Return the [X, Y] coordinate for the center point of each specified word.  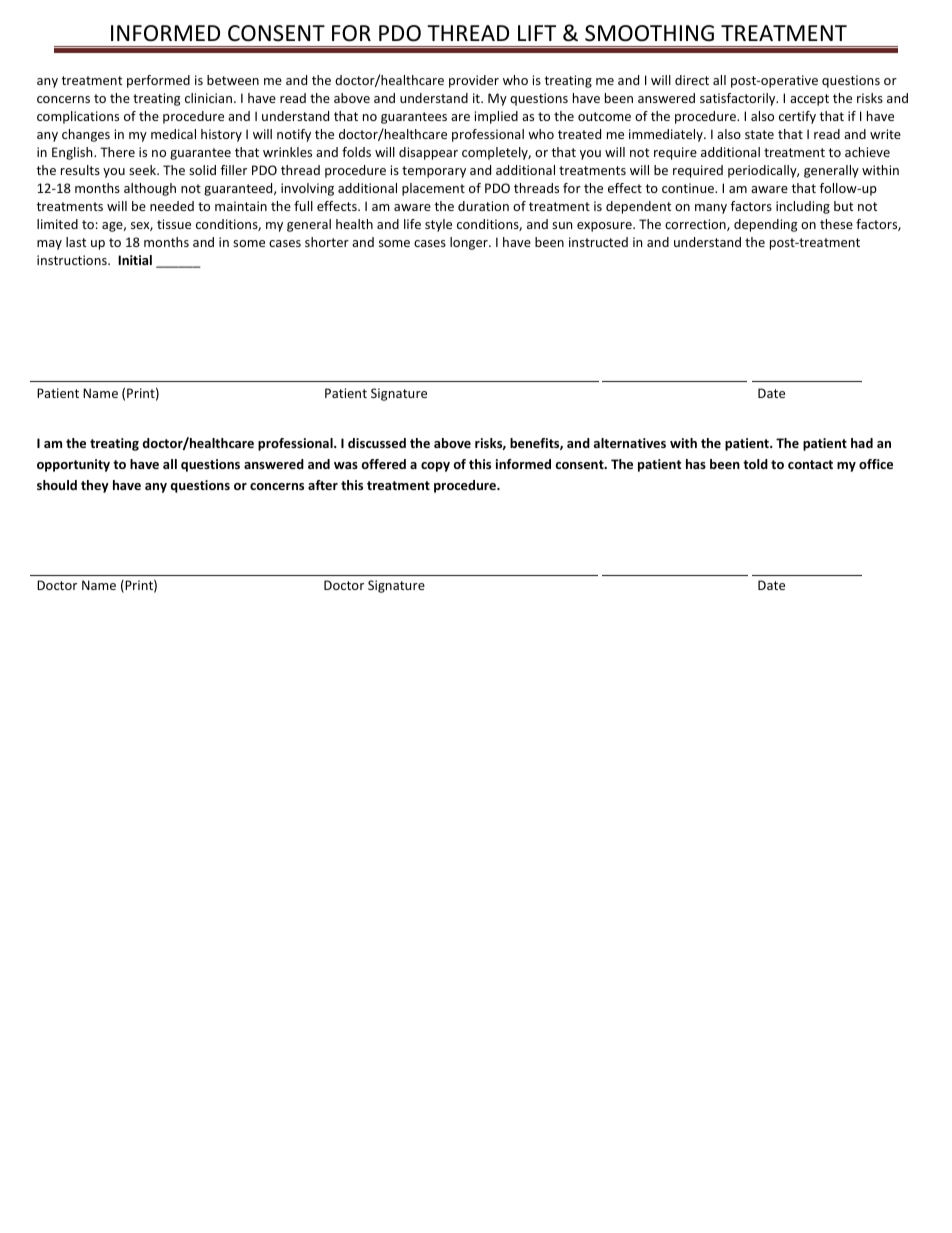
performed [158, 81]
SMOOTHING [649, 33]
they [95, 486]
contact [810, 464]
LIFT [537, 33]
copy [435, 467]
